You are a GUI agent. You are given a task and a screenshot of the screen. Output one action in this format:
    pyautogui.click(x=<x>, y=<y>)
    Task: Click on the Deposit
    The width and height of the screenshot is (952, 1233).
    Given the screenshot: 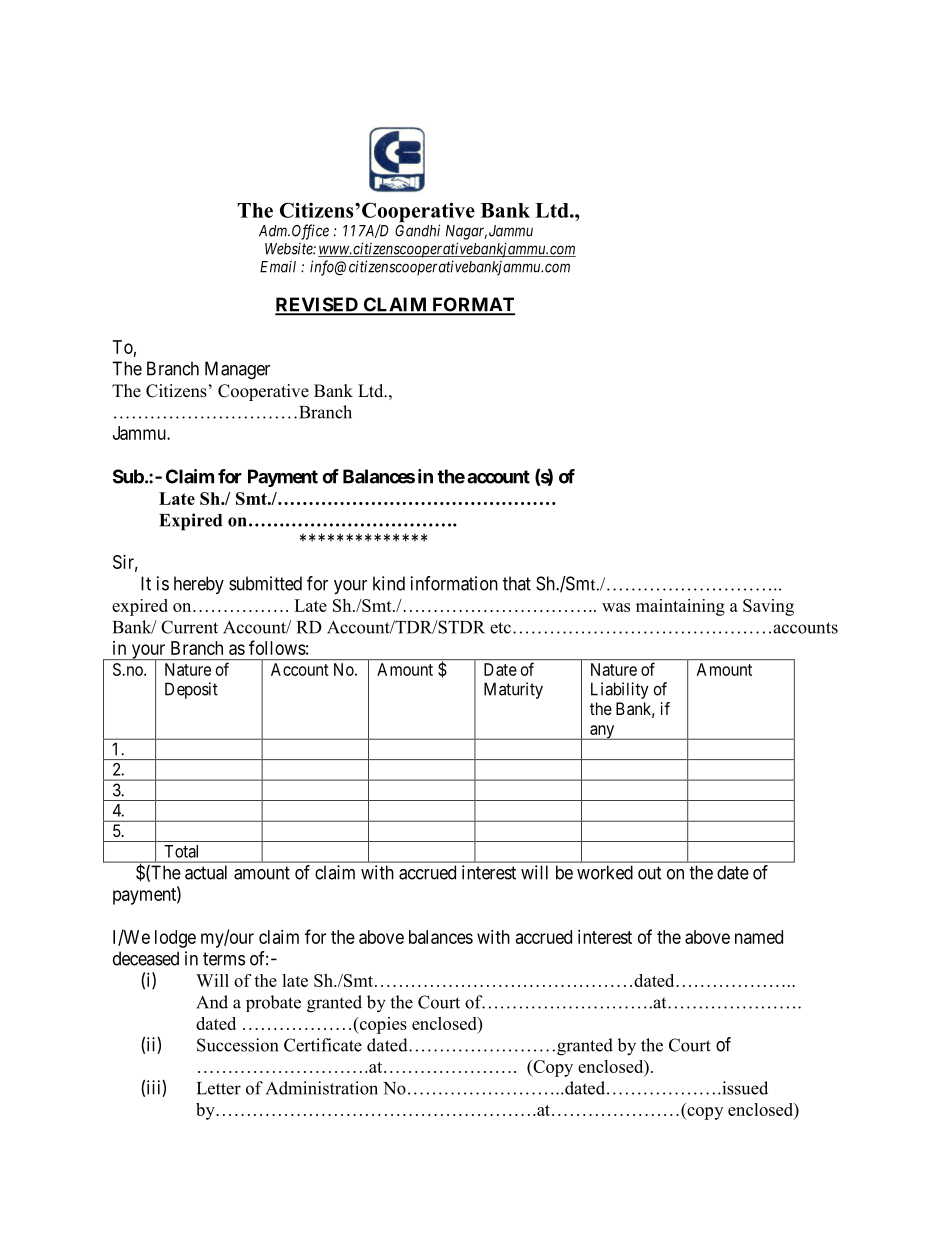 What is the action you would take?
    pyautogui.click(x=191, y=690)
